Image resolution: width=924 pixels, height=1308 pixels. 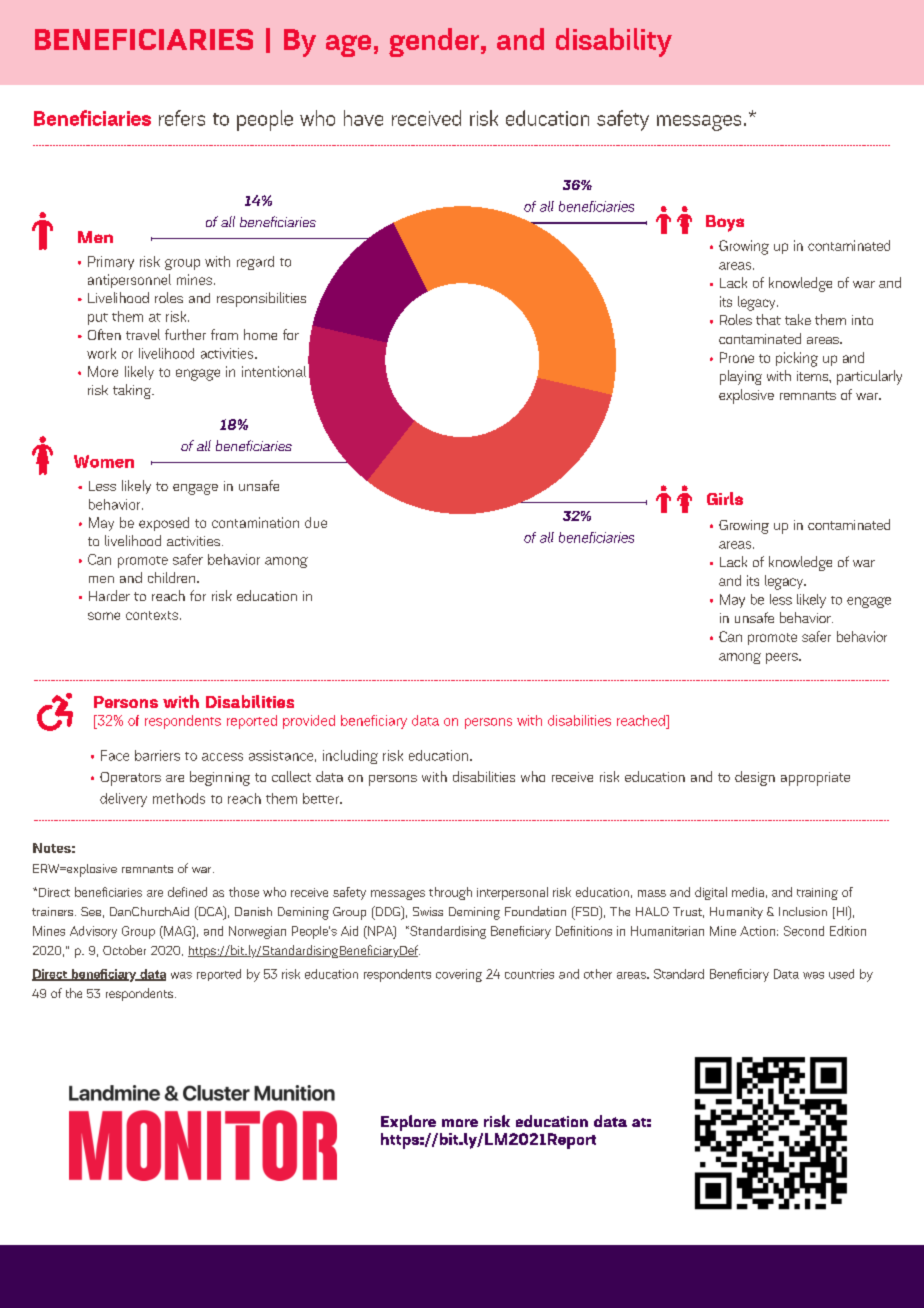 I want to click on disability, so click(x=614, y=42).
